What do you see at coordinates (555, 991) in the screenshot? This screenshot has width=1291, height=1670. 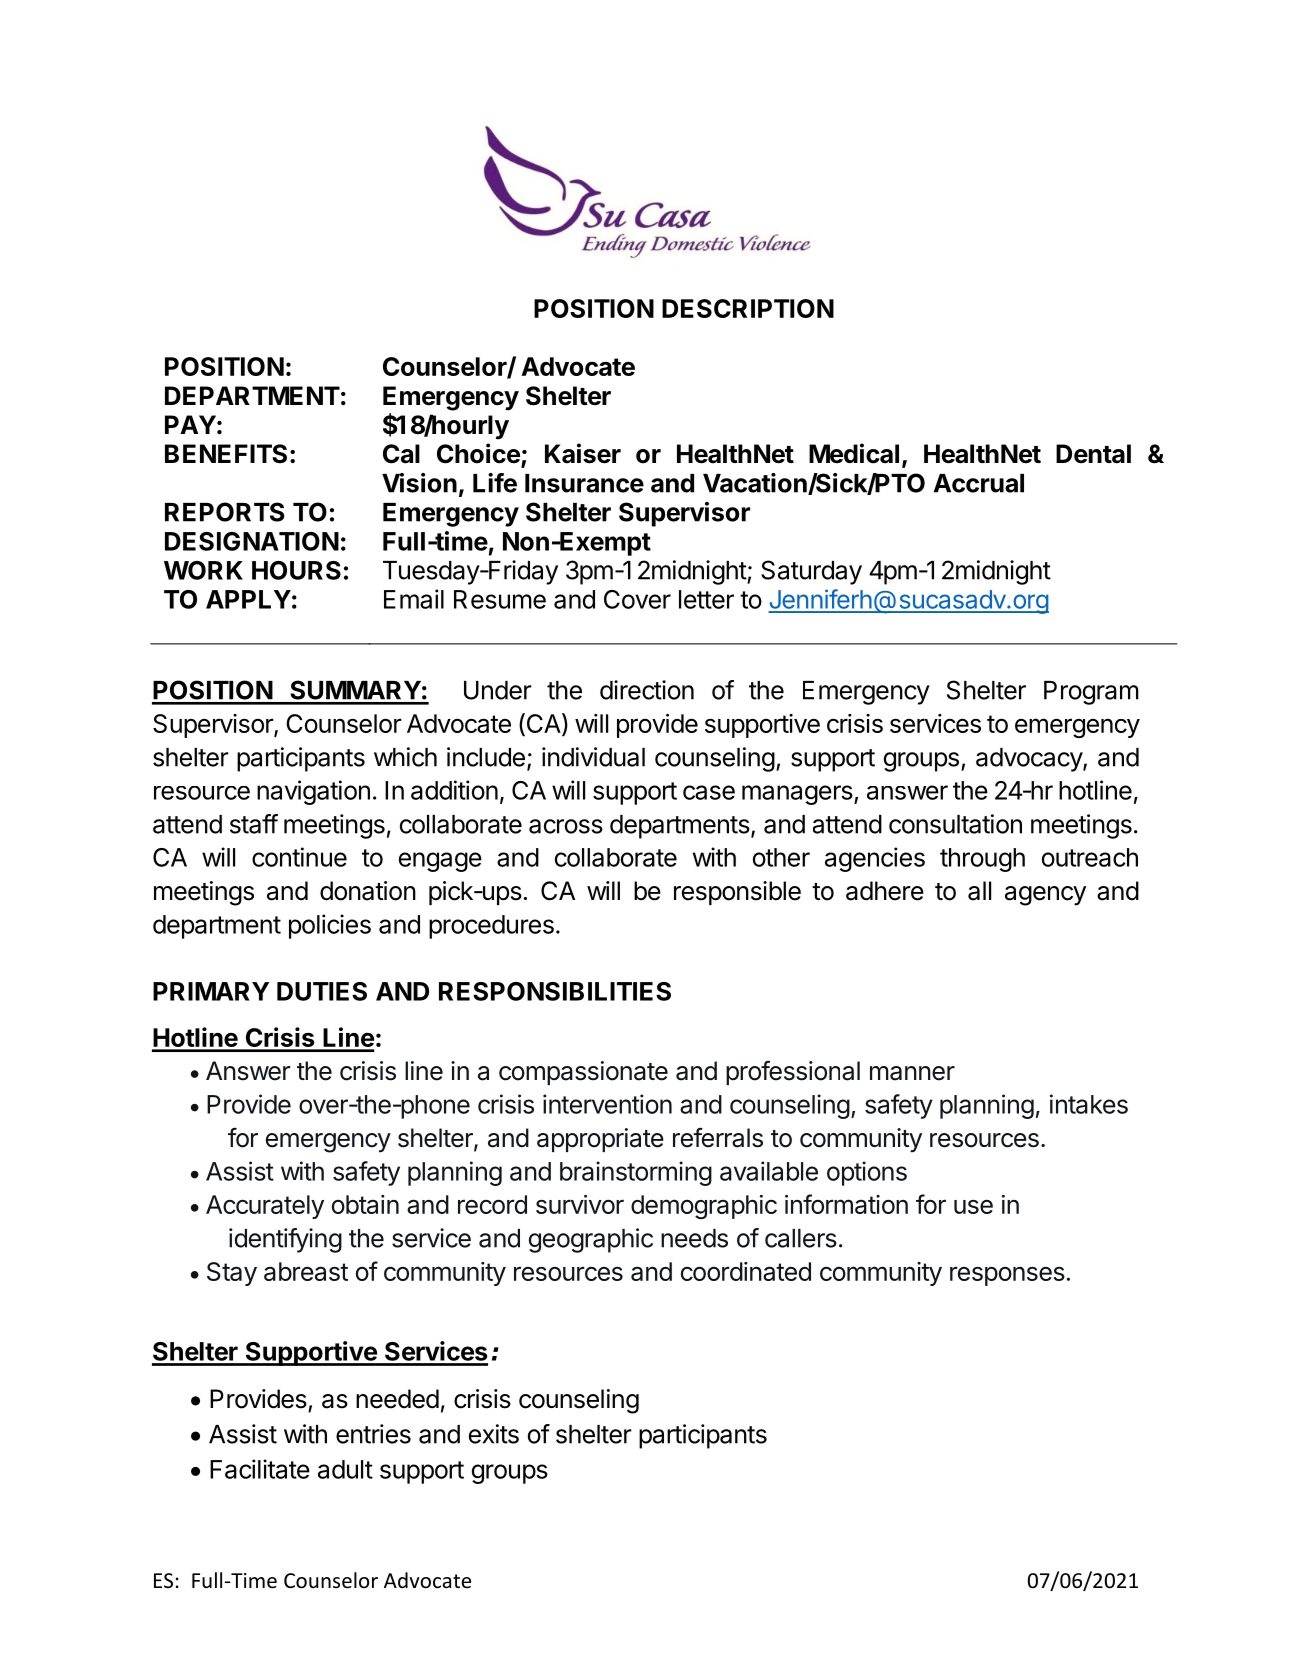 I see `RESPONSIBILITIES` at bounding box center [555, 991].
